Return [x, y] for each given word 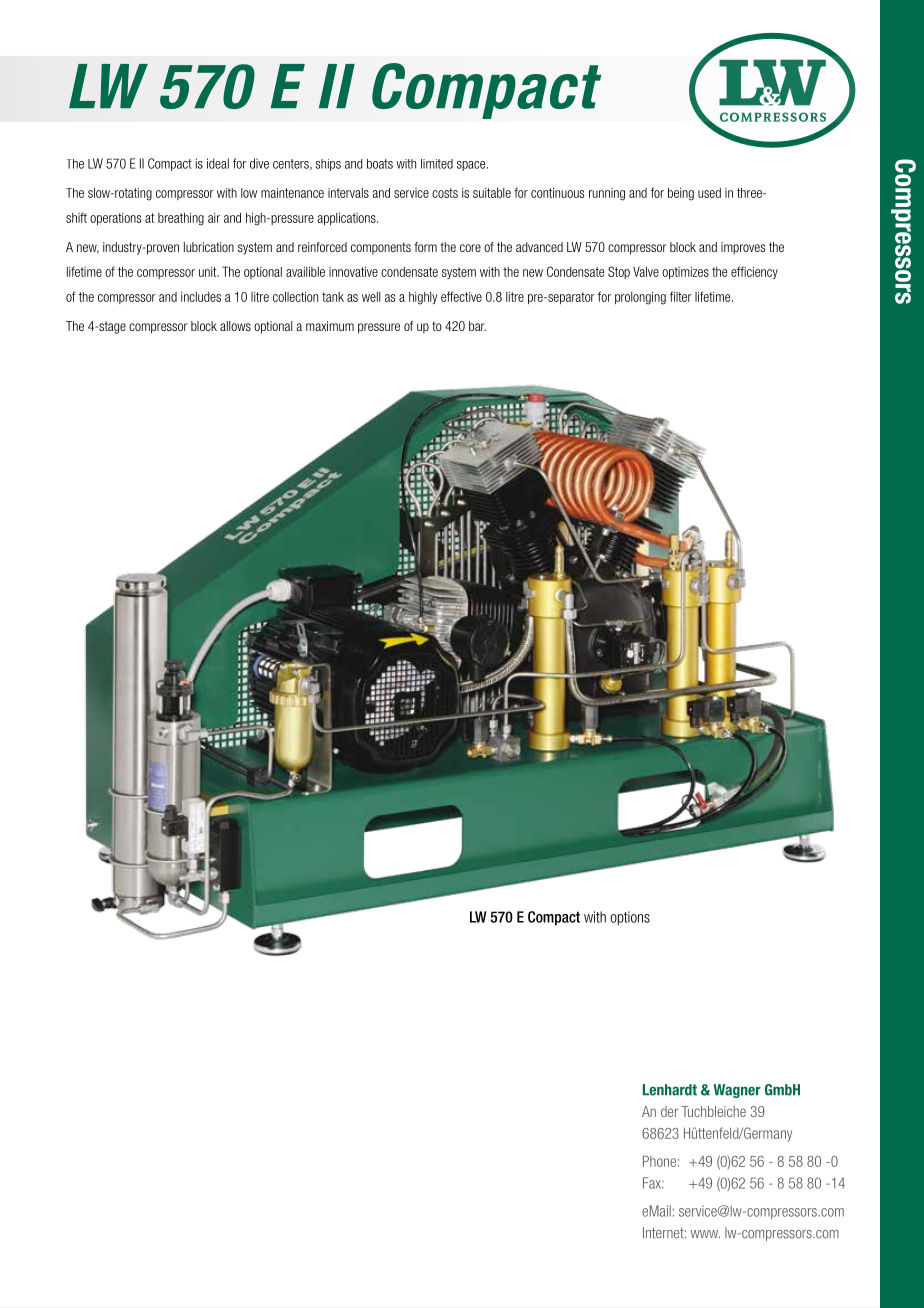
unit [209, 272]
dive [259, 163]
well [371, 297]
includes [201, 297]
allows [235, 326]
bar [477, 326]
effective [461, 296]
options [630, 918]
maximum [330, 326]
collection [295, 296]
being [681, 194]
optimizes [685, 273]
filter [681, 296]
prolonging [640, 298]
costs [445, 193]
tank [333, 297]
